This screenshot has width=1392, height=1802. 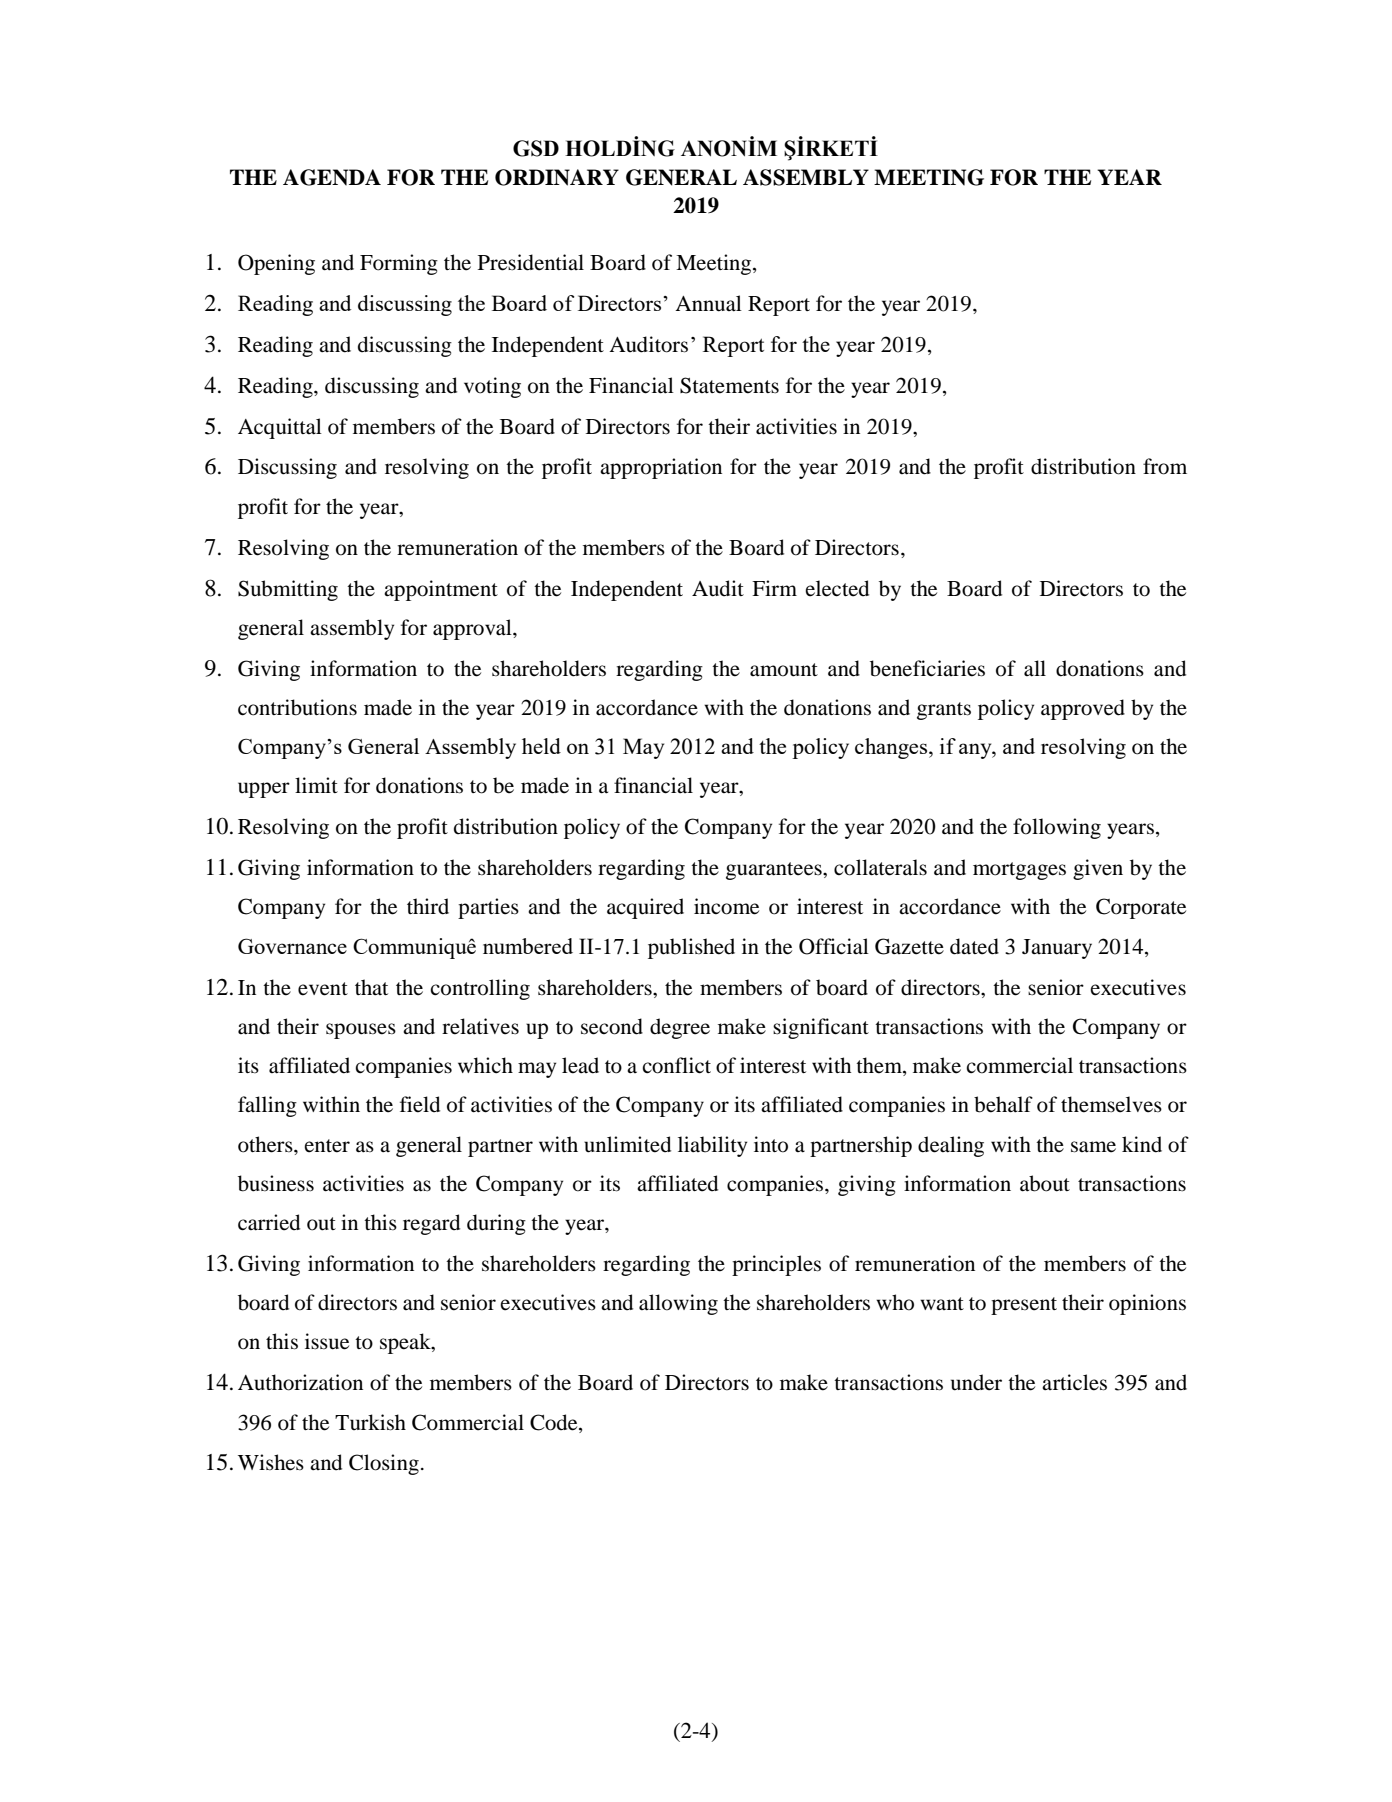 What do you see at coordinates (332, 177) in the screenshot?
I see `AGENDA` at bounding box center [332, 177].
